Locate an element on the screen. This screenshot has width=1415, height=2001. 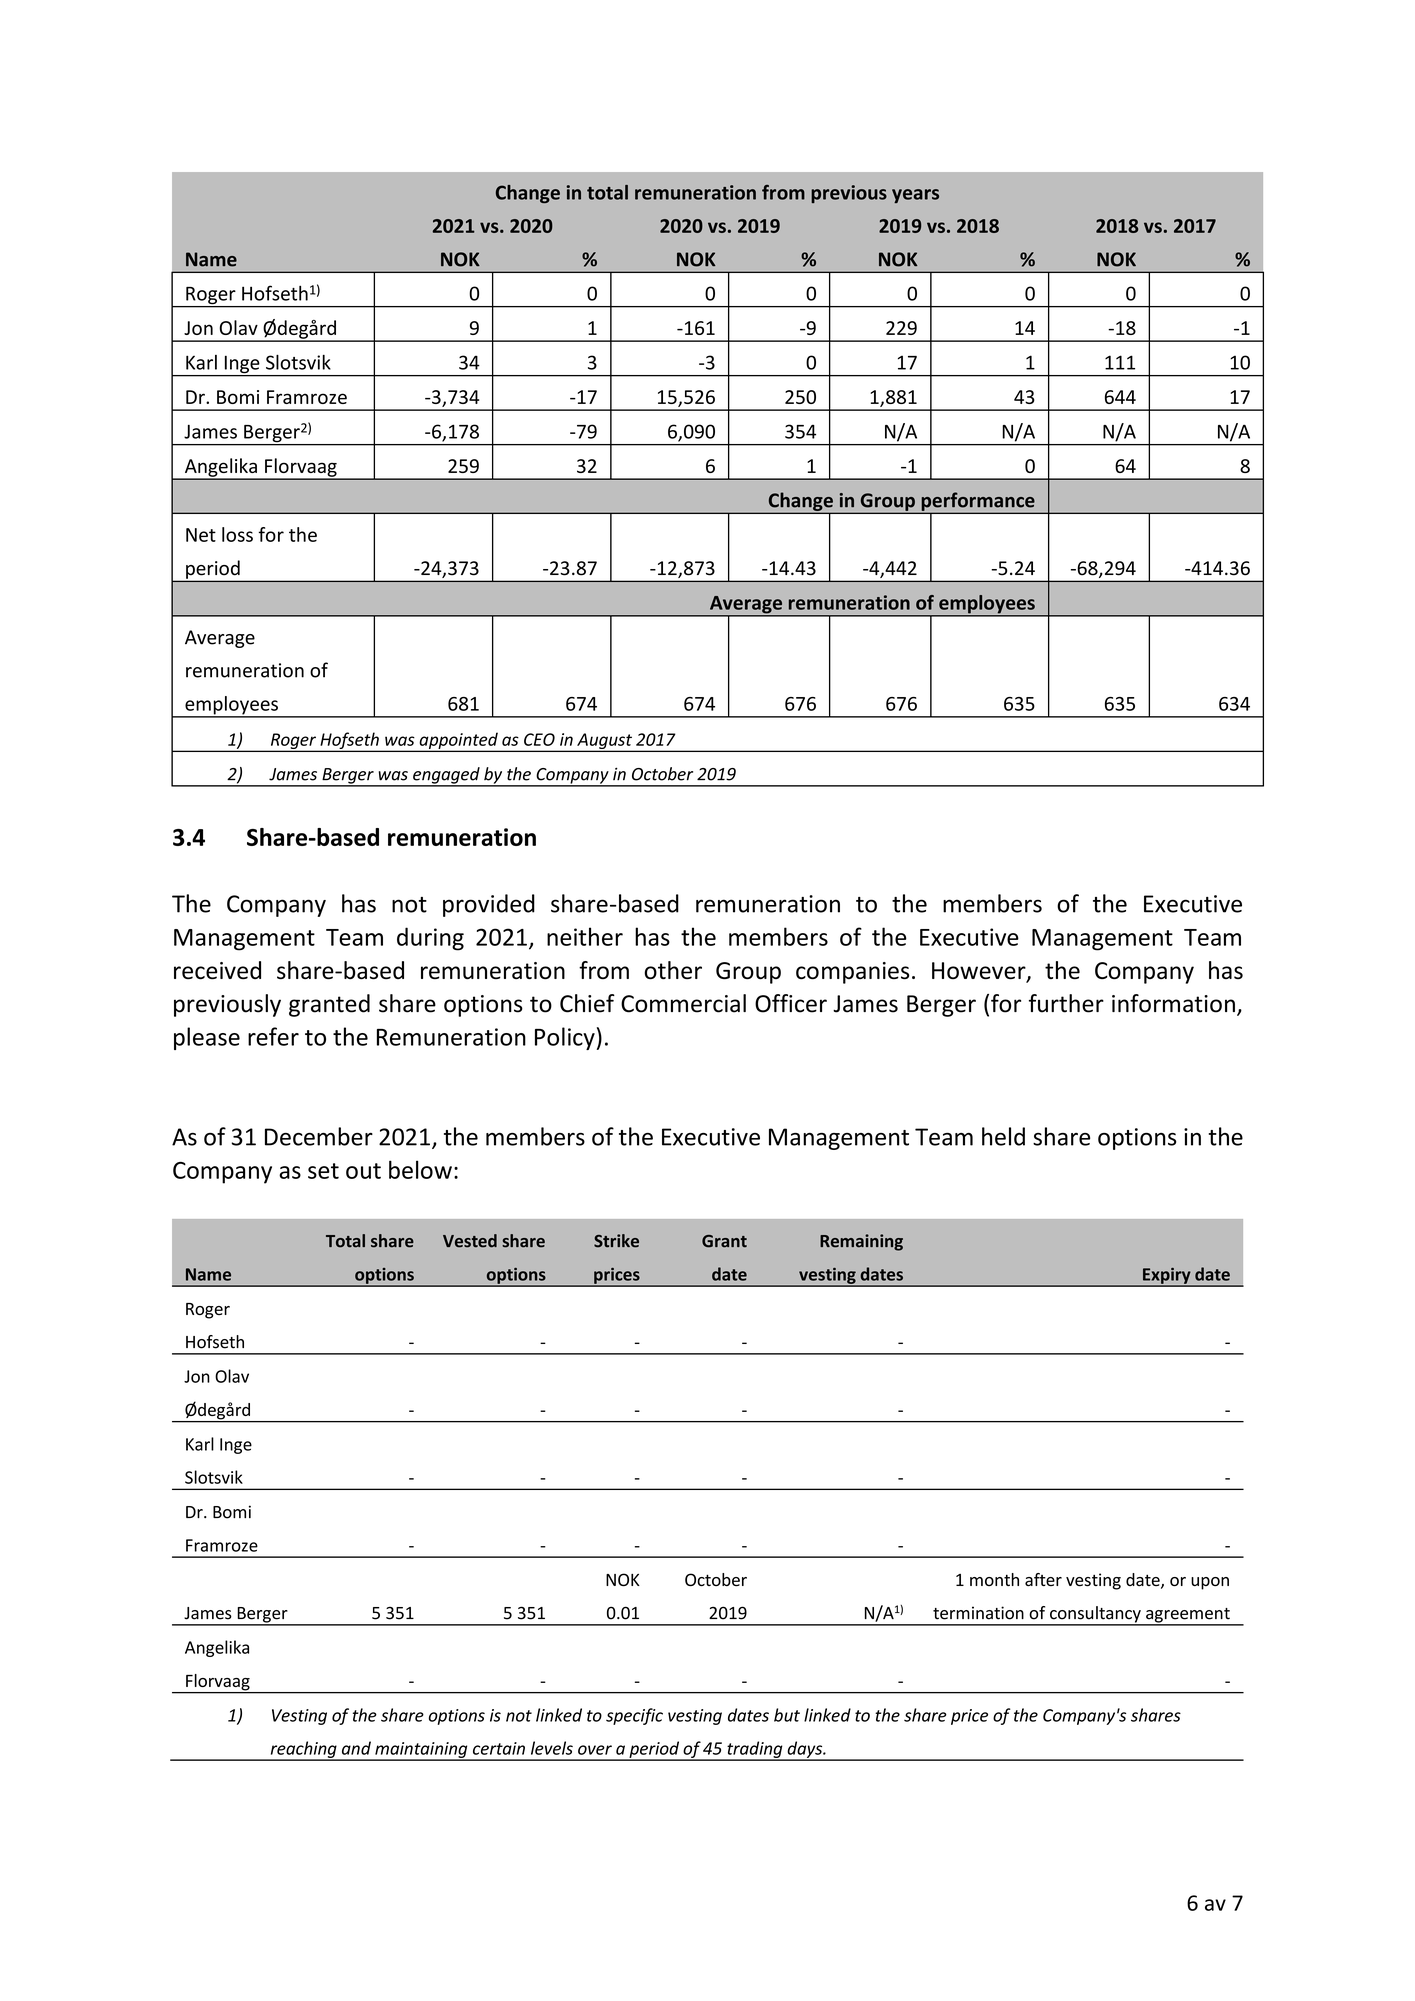
August is located at coordinates (604, 742).
